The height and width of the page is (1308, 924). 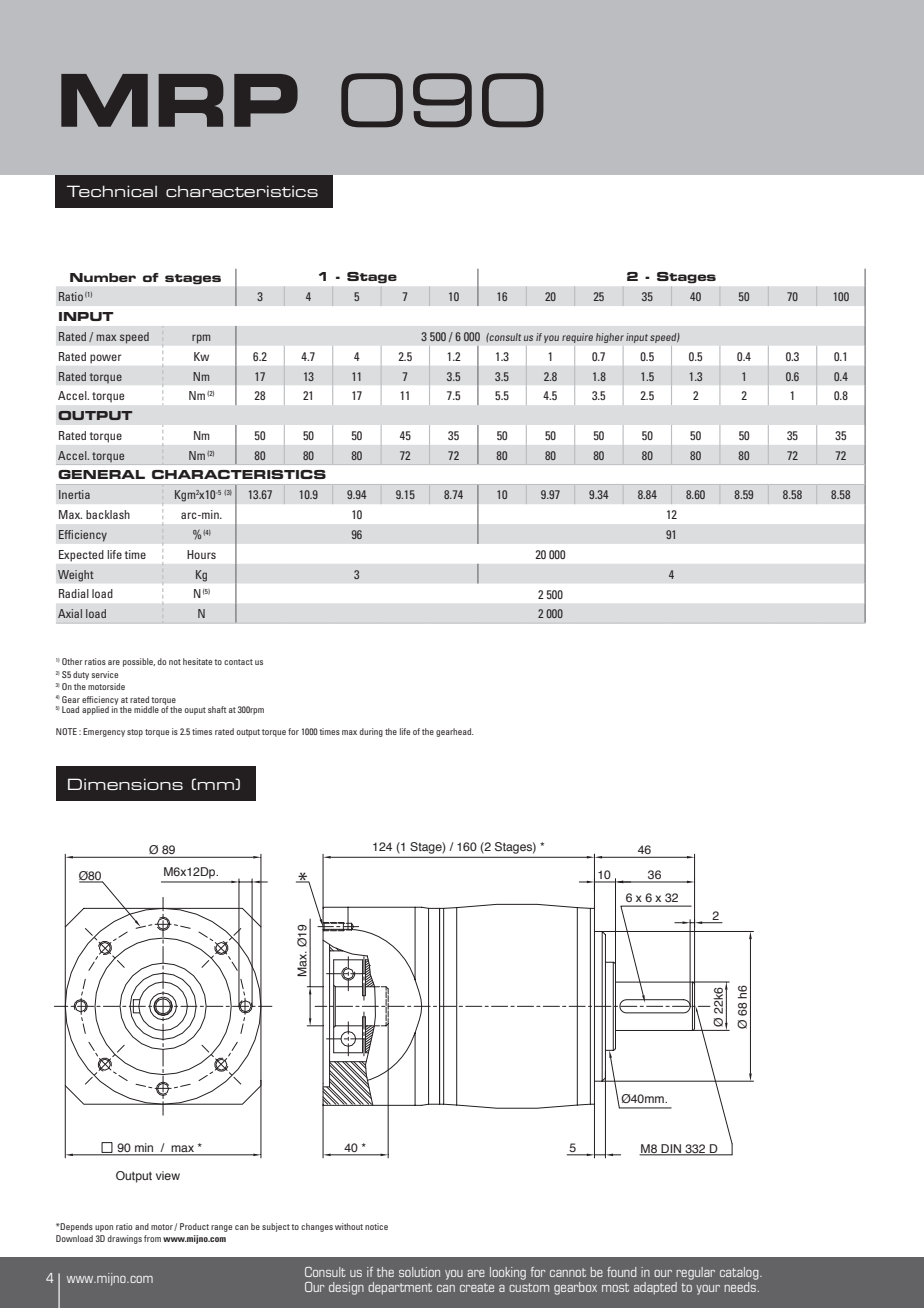 I want to click on Hours, so click(x=201, y=554).
